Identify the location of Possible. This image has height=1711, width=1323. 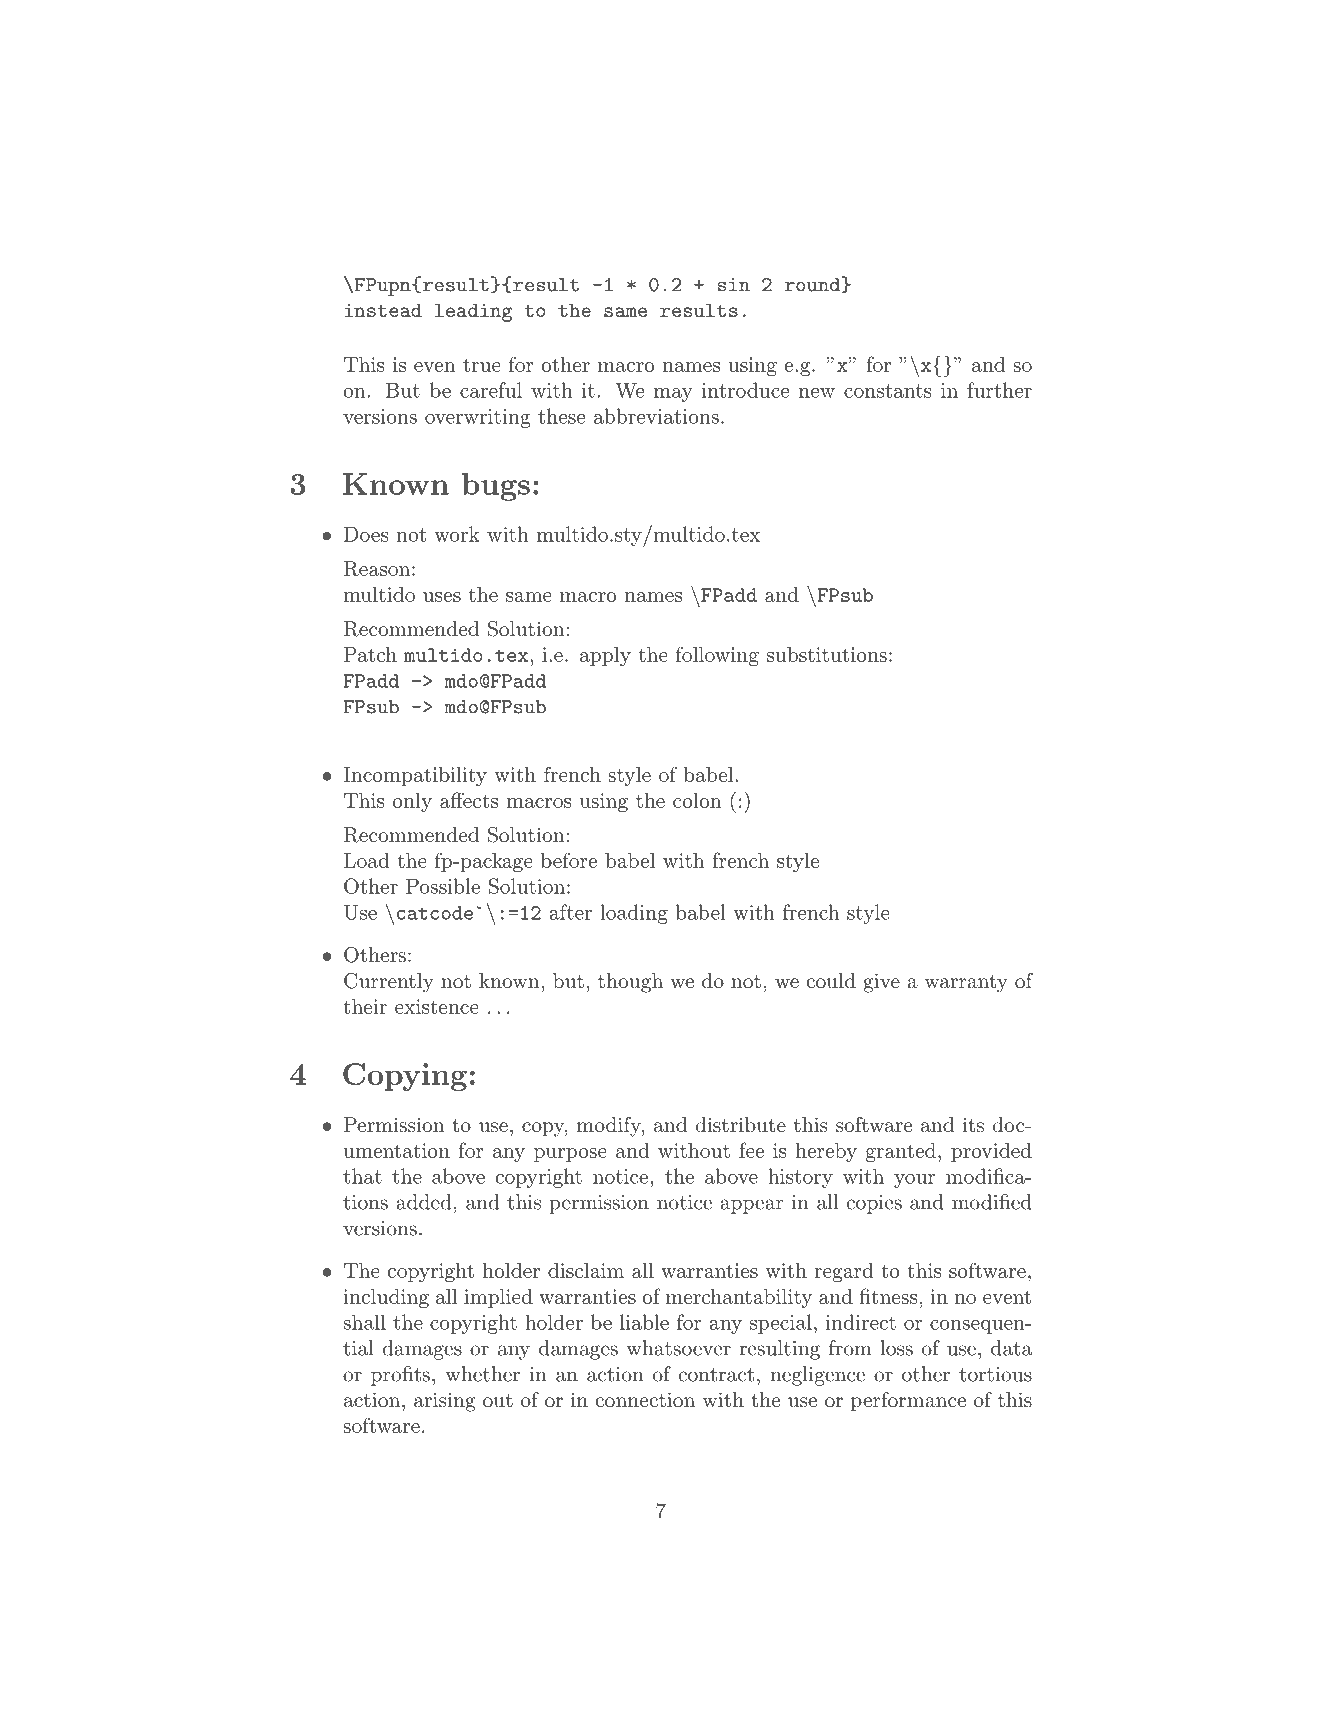
(443, 886).
